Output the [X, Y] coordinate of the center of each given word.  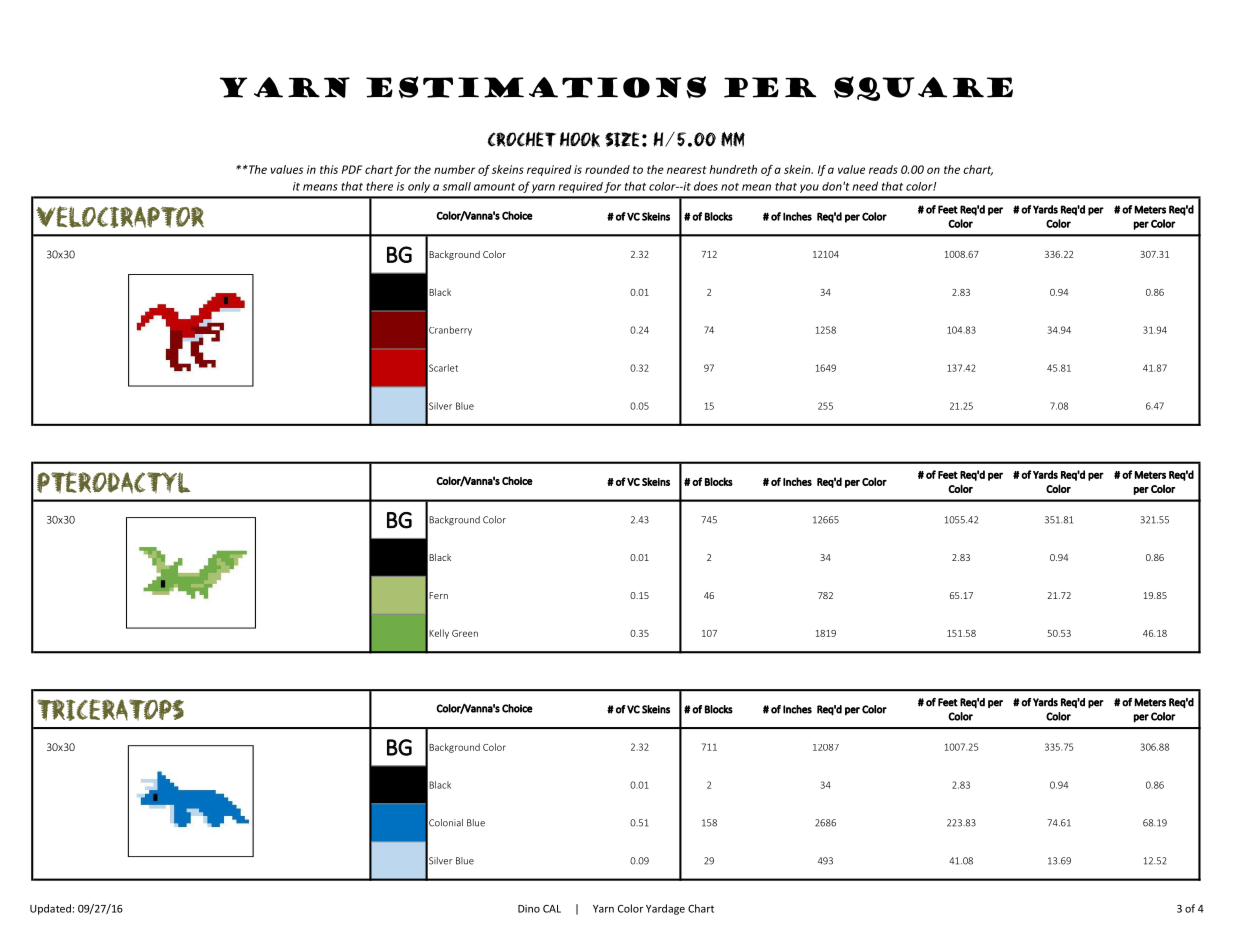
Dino [529, 909]
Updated [50, 909]
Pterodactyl [113, 482]
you [809, 188]
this [329, 169]
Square [923, 88]
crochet [522, 139]
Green [465, 633]
